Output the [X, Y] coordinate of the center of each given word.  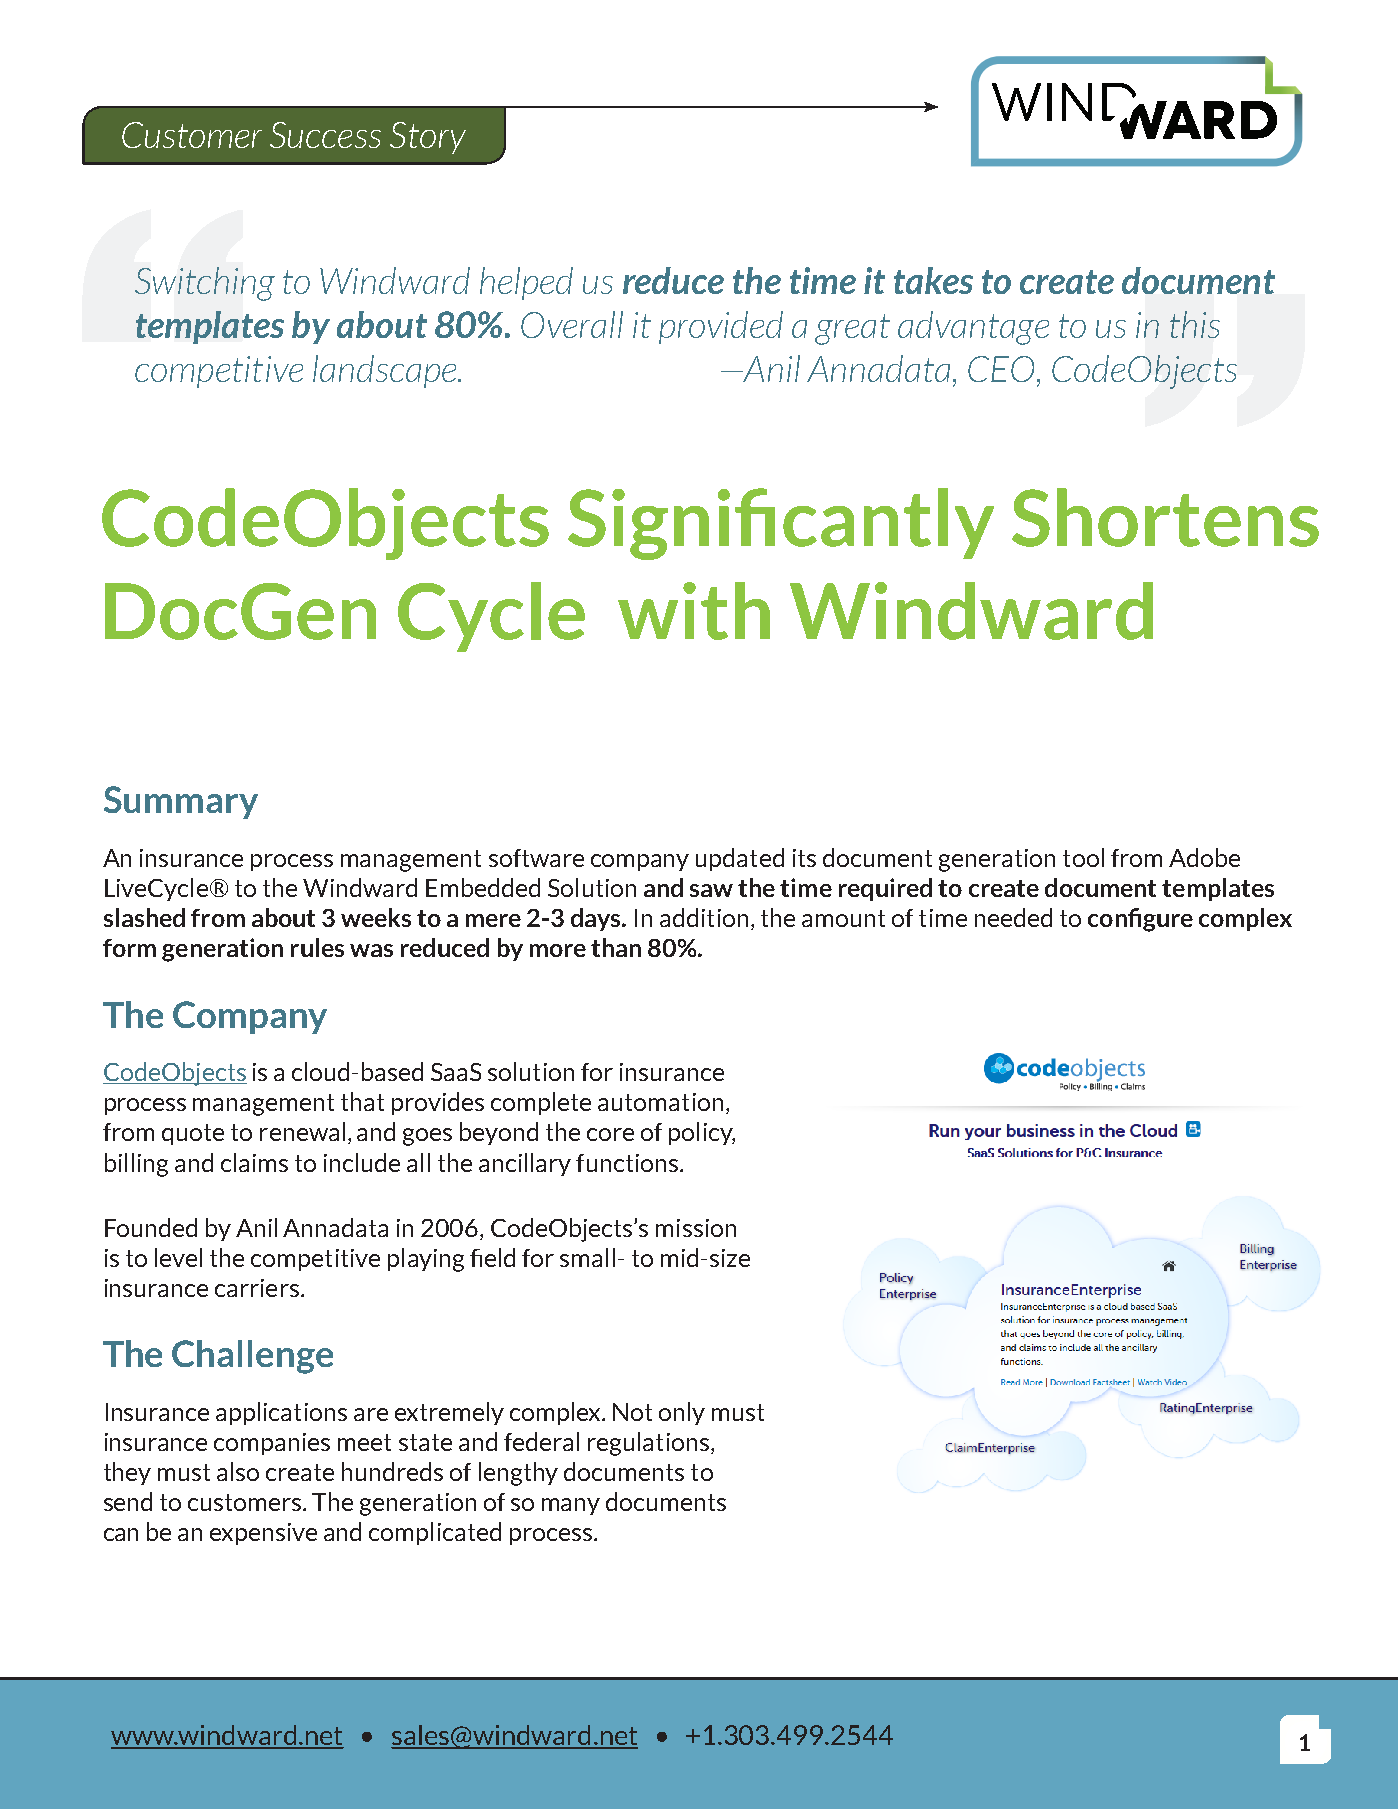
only [682, 1413]
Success [325, 135]
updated [740, 859]
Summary [181, 802]
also [238, 1471]
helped [526, 283]
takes [933, 280]
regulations [650, 1444]
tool [1083, 857]
